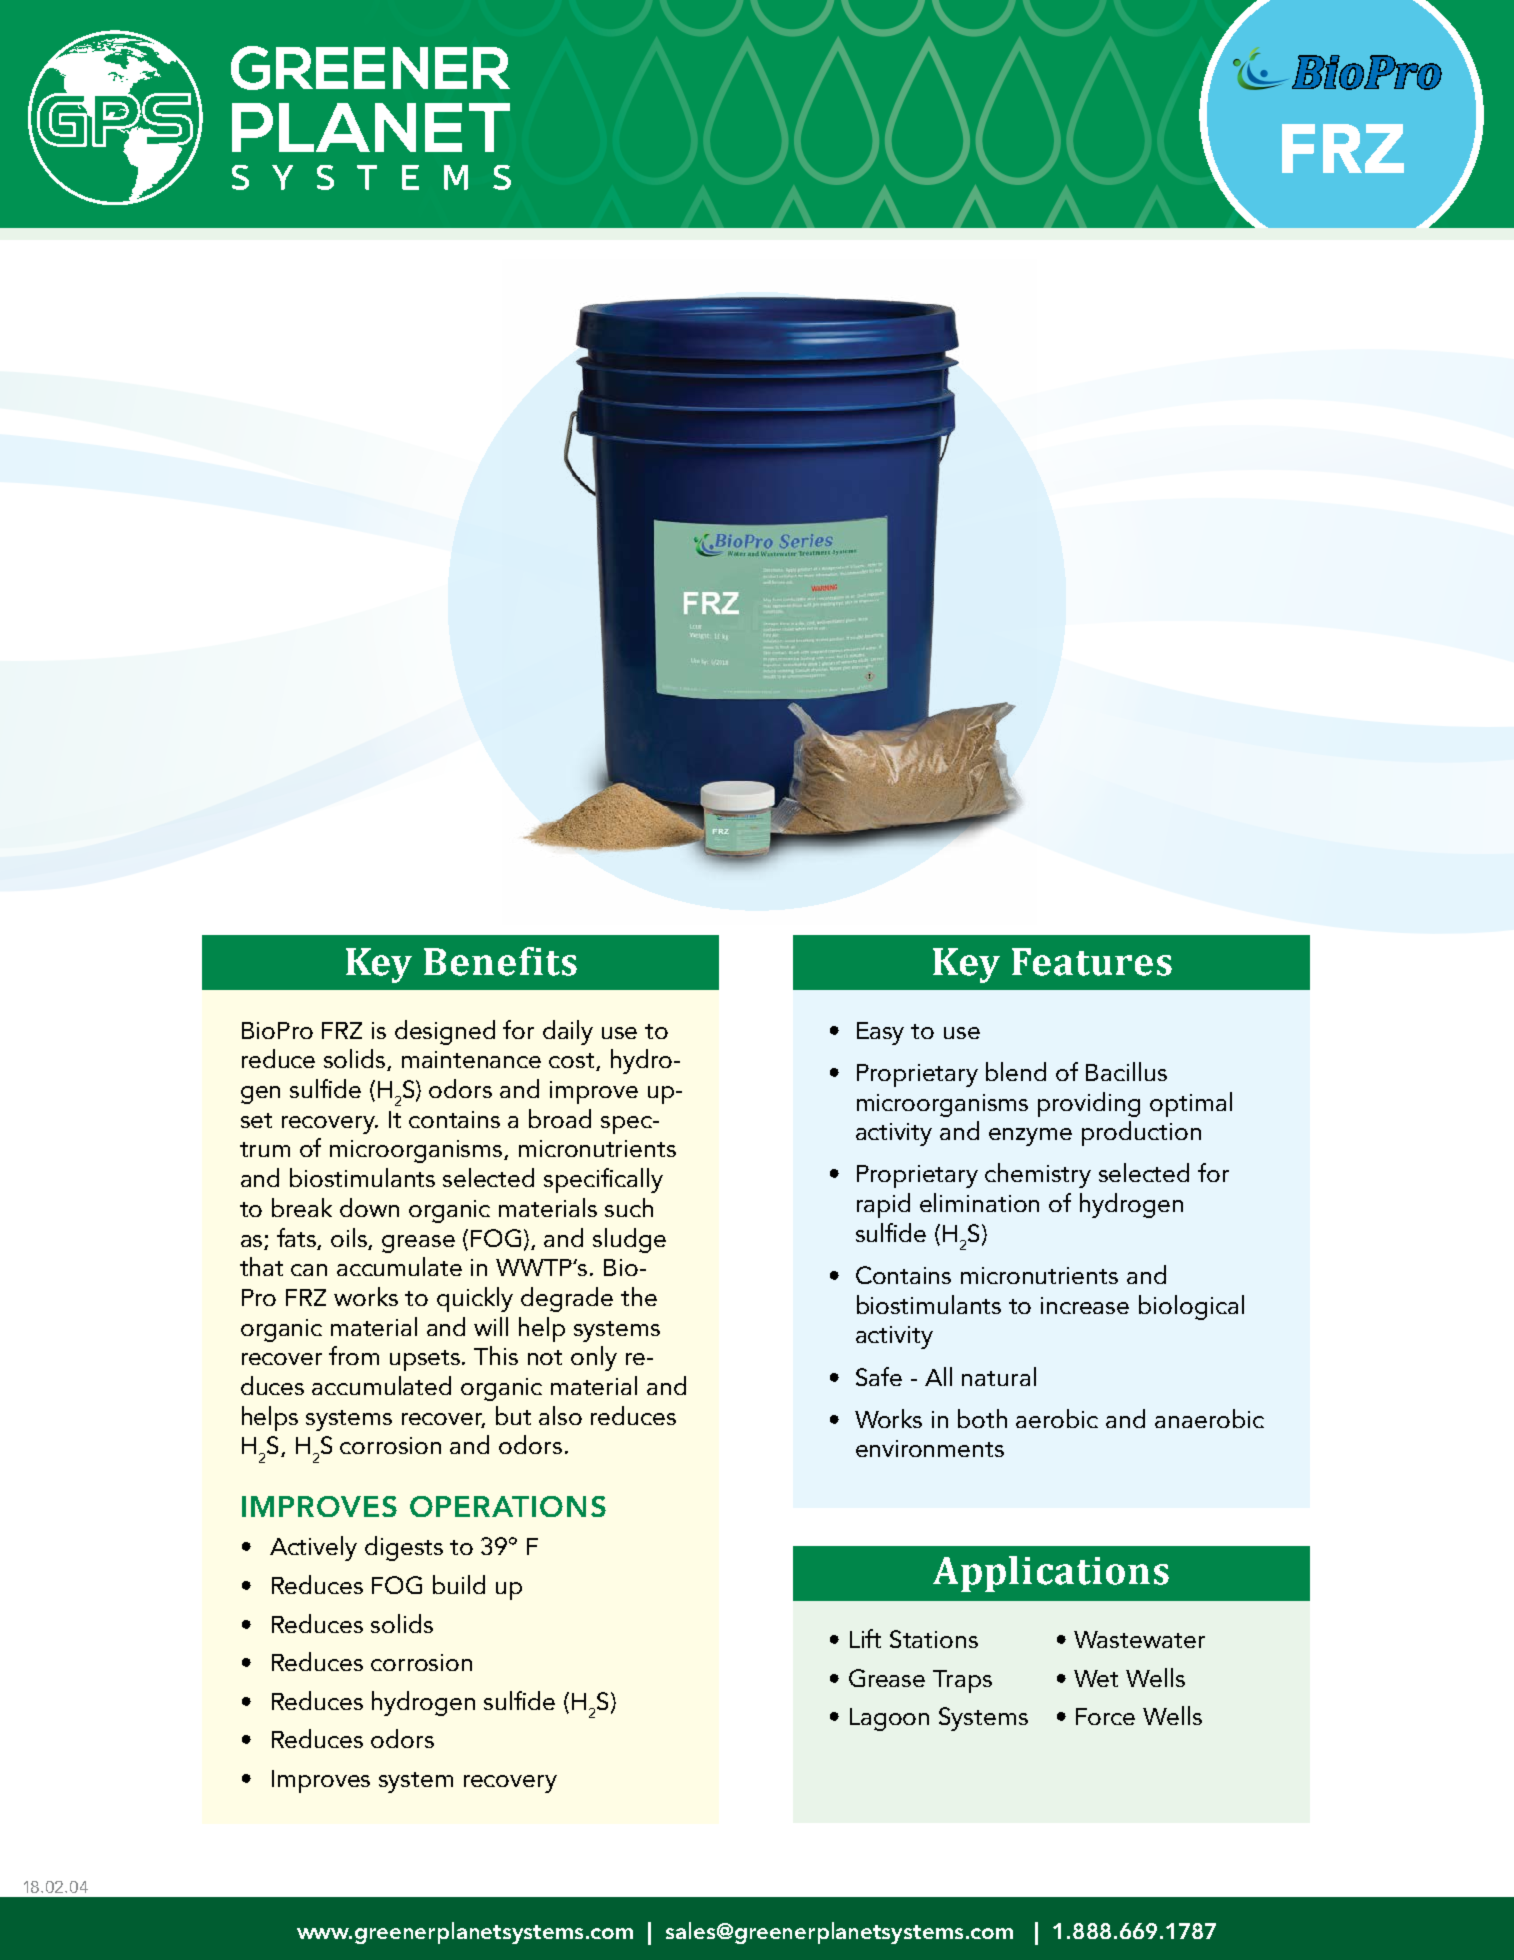 This page has height=1960, width=1514. What do you see at coordinates (404, 1548) in the page?
I see `digests` at bounding box center [404, 1548].
